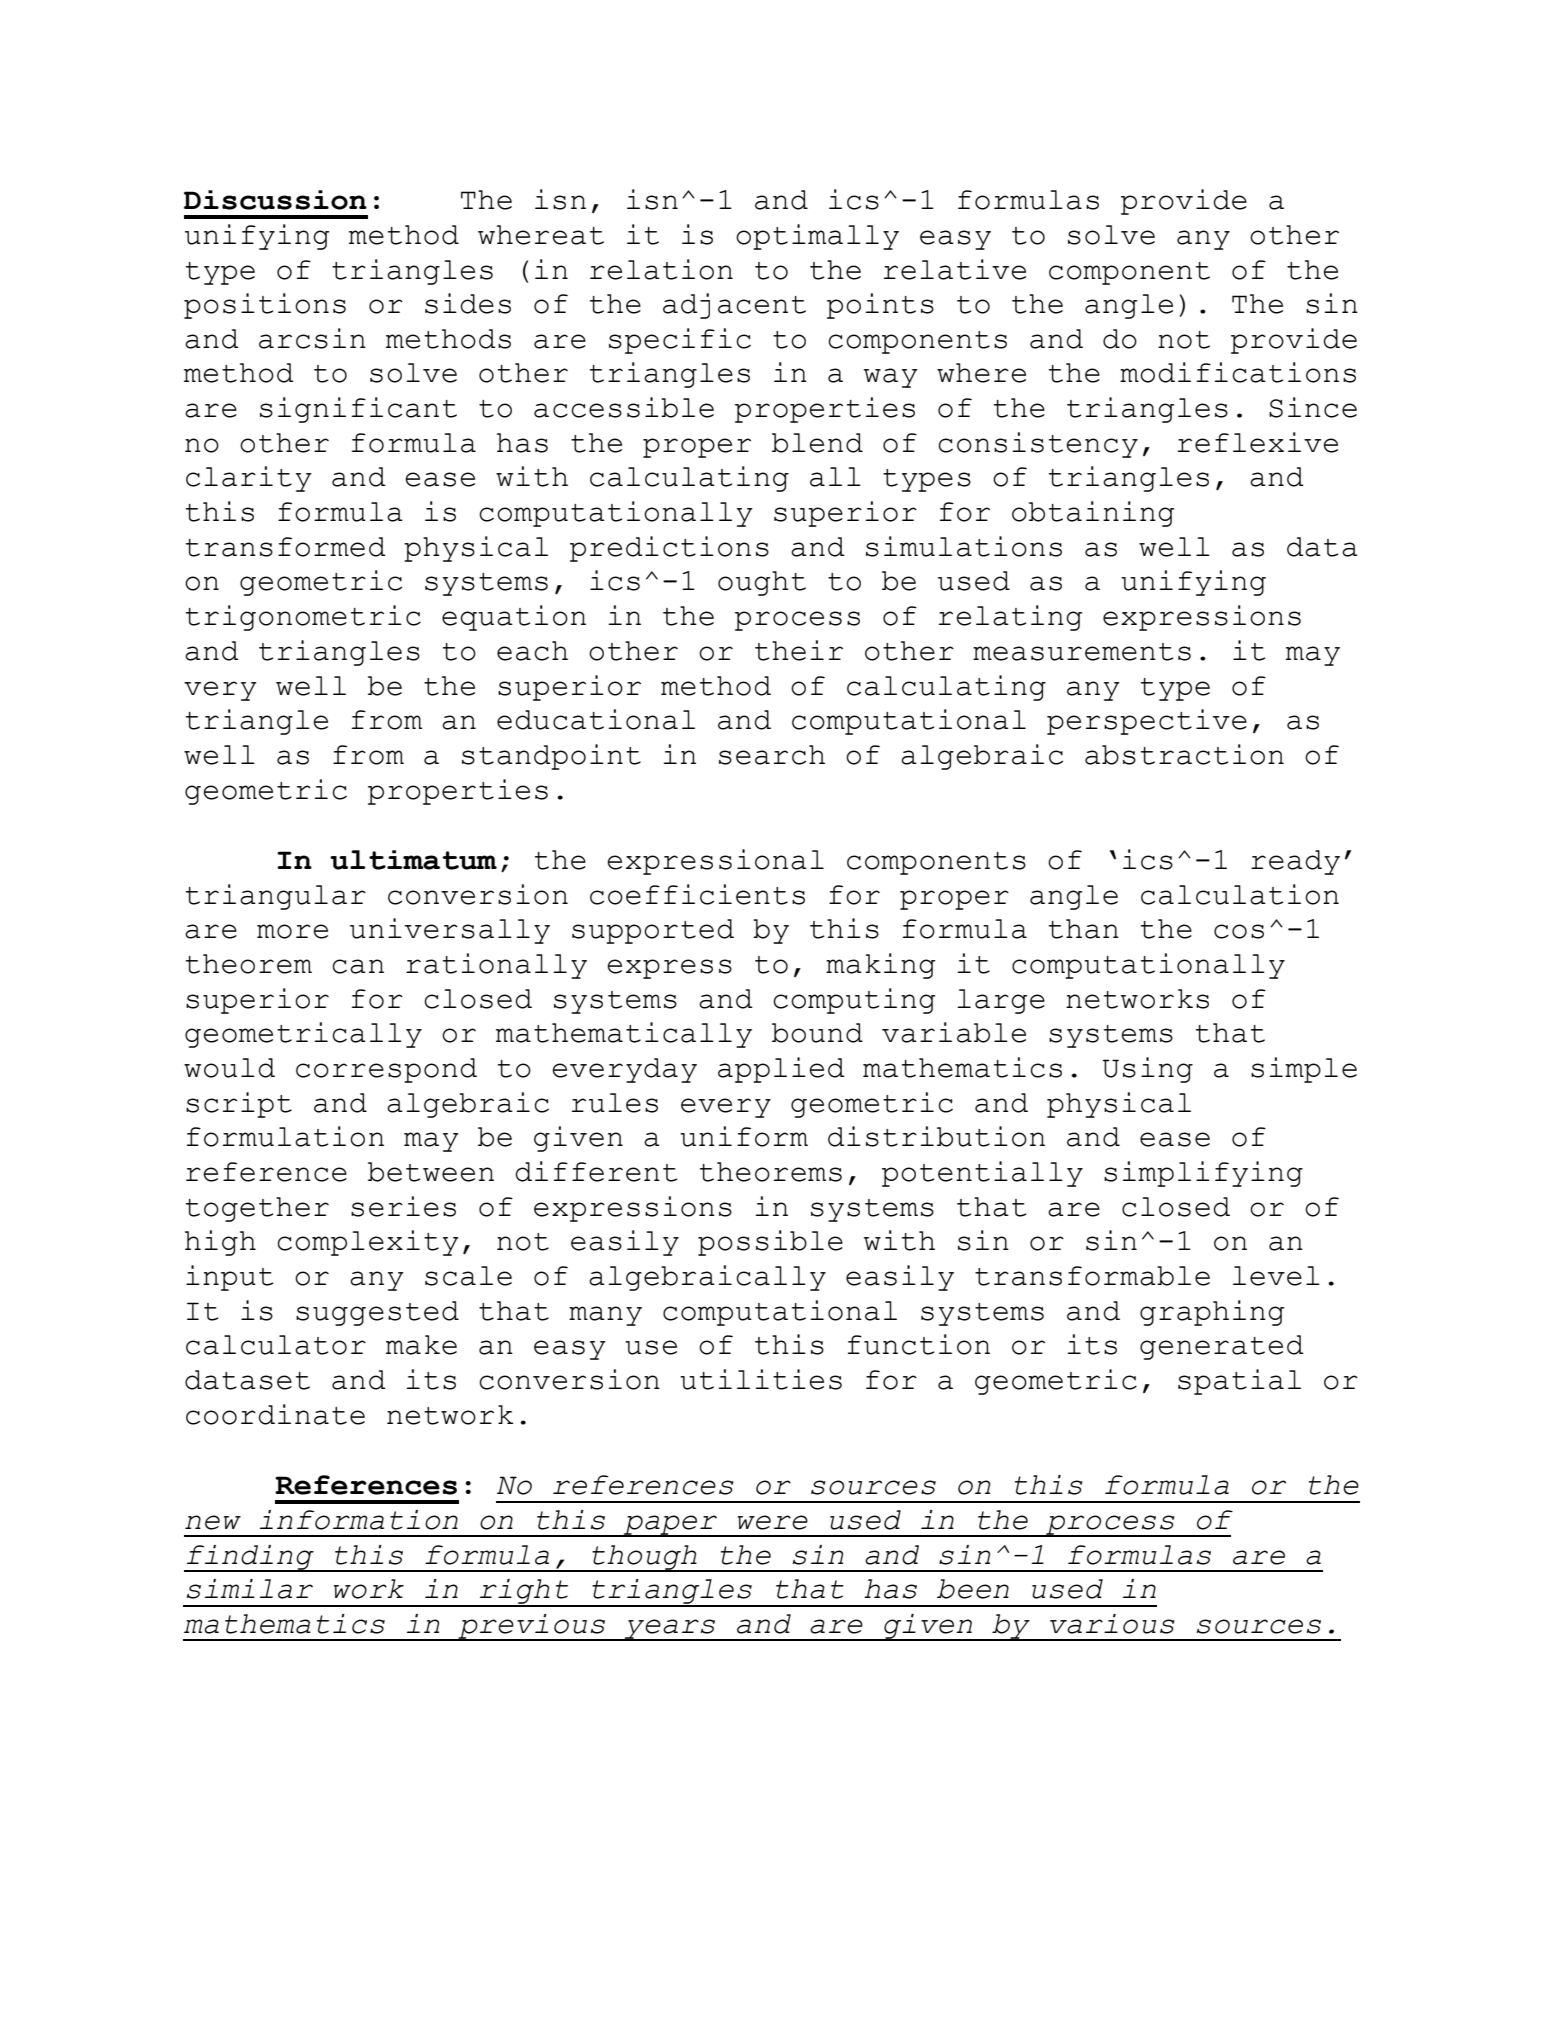  Describe the element at coordinates (1147, 722) in the document. I see `perspective` at that location.
